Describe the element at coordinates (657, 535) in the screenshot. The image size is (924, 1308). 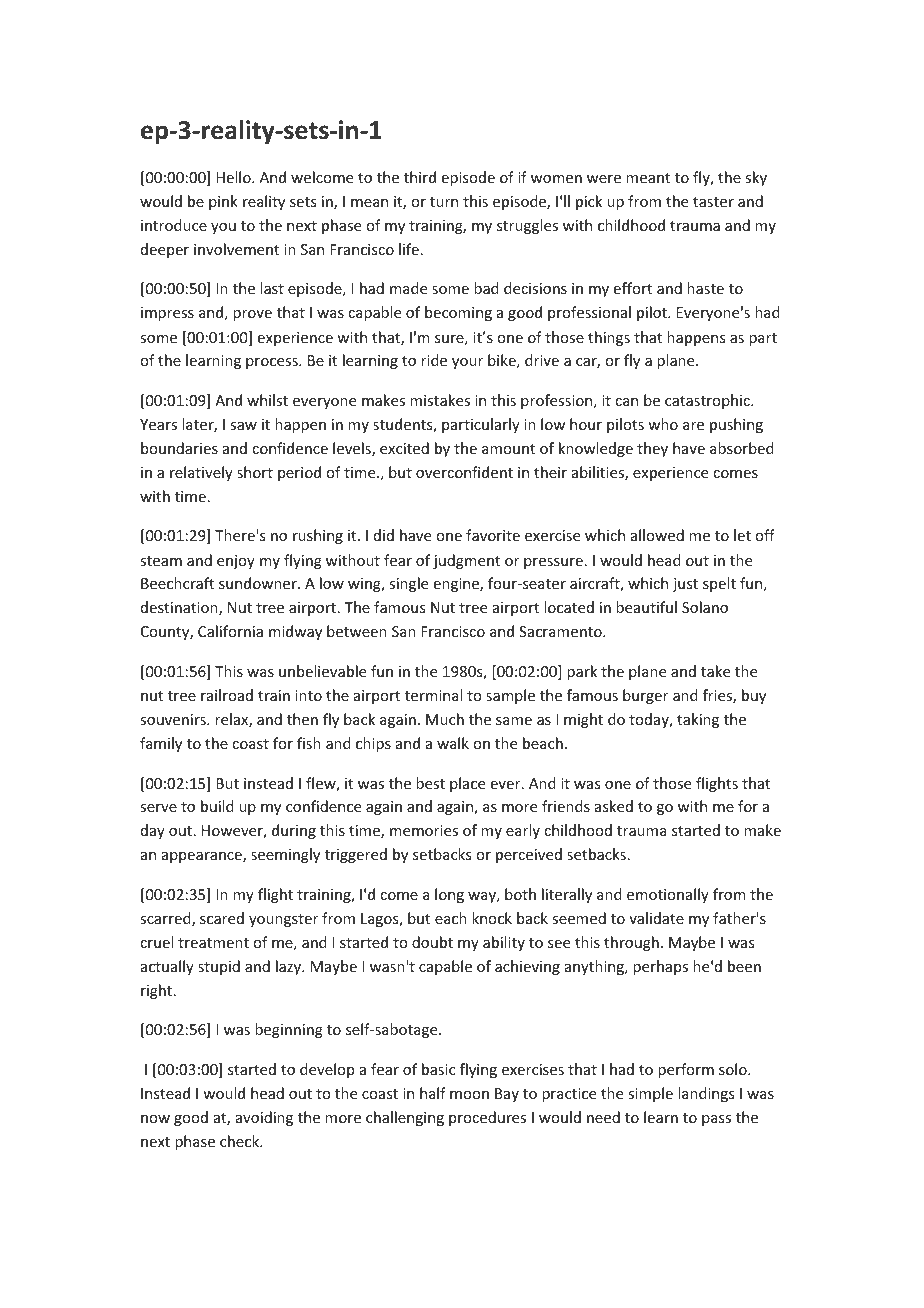
I see `allowed` at that location.
